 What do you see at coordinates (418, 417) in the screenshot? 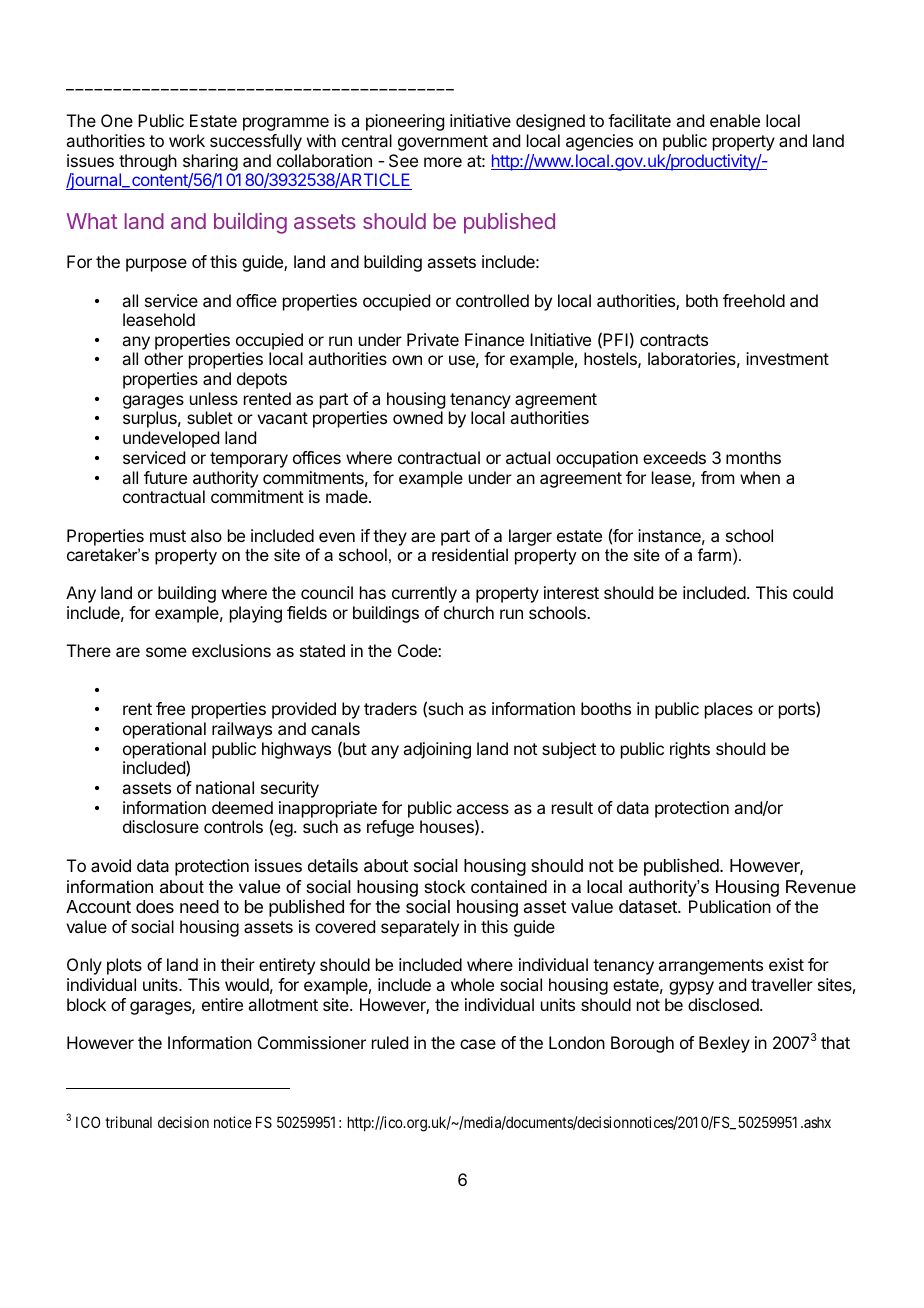
I see `owned` at bounding box center [418, 417].
